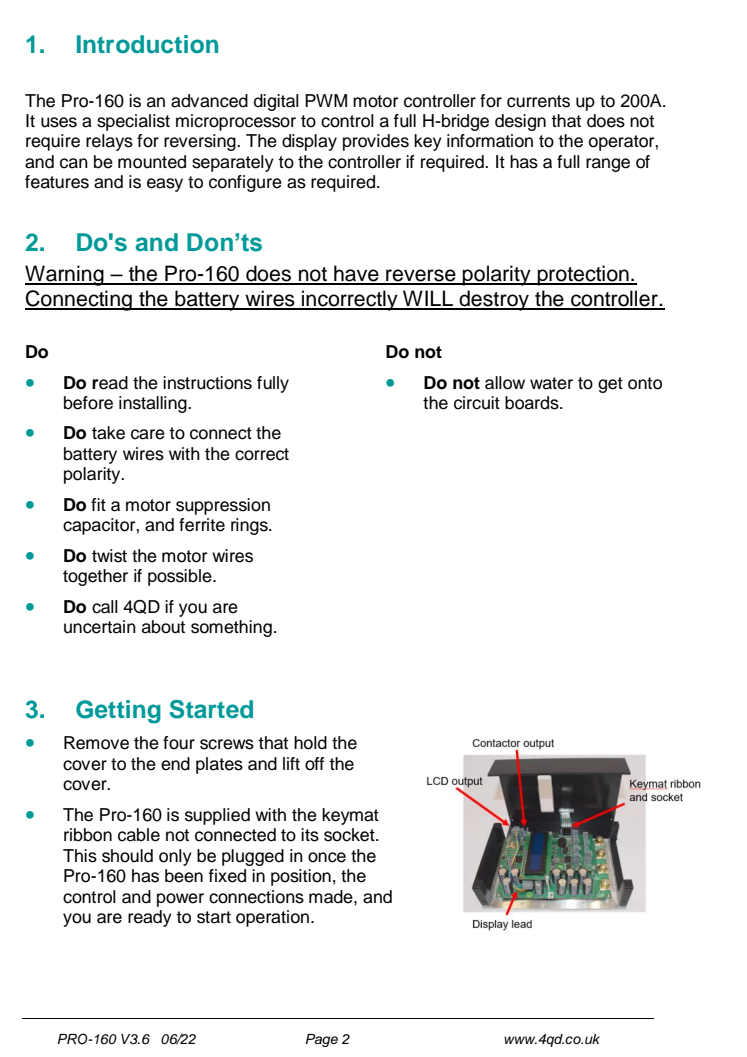 The height and width of the screenshot is (1057, 747). I want to click on boards, so click(533, 403).
